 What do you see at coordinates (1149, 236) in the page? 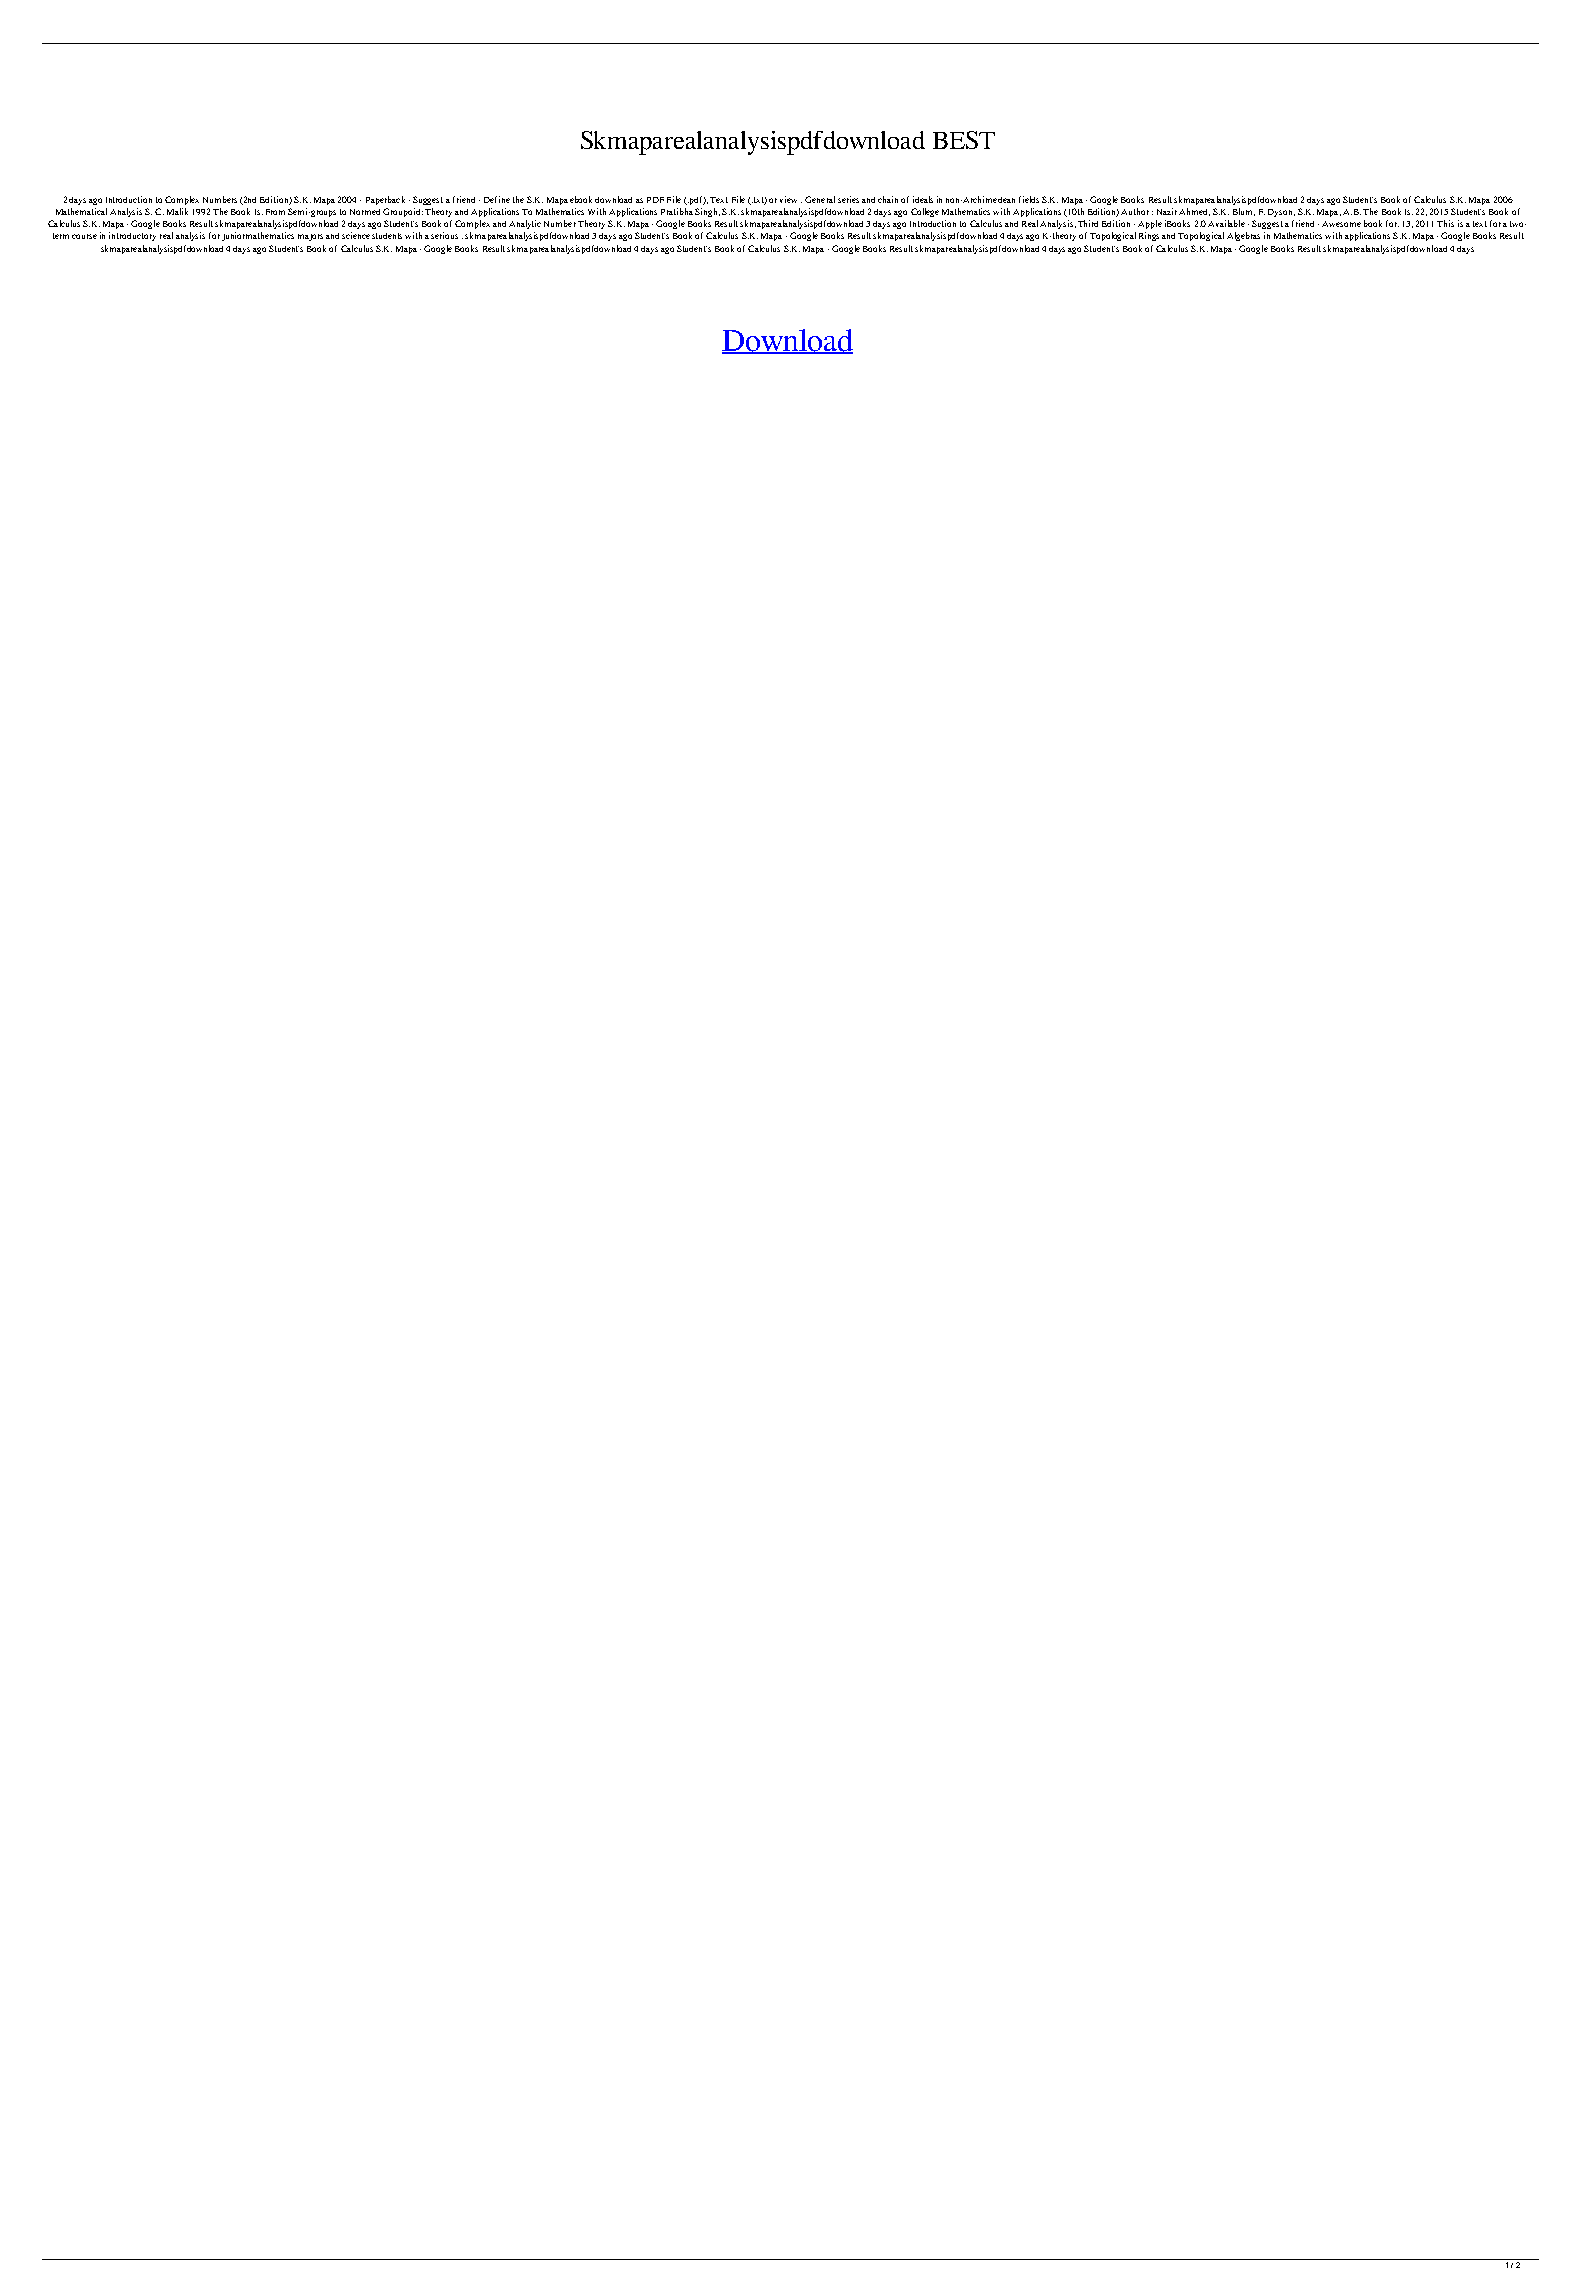
I see `Rings` at bounding box center [1149, 236].
